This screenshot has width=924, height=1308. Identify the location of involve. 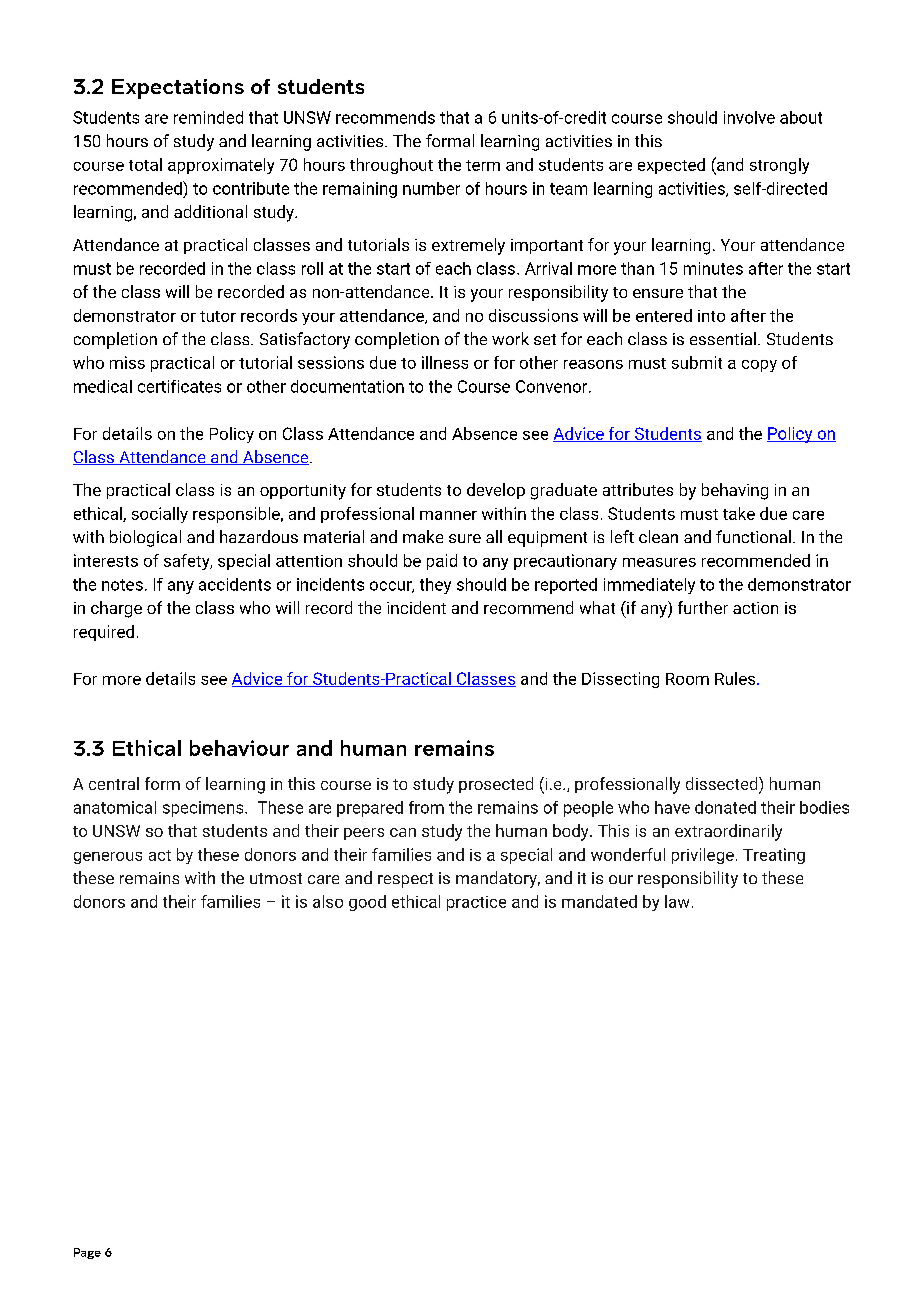
(749, 117).
